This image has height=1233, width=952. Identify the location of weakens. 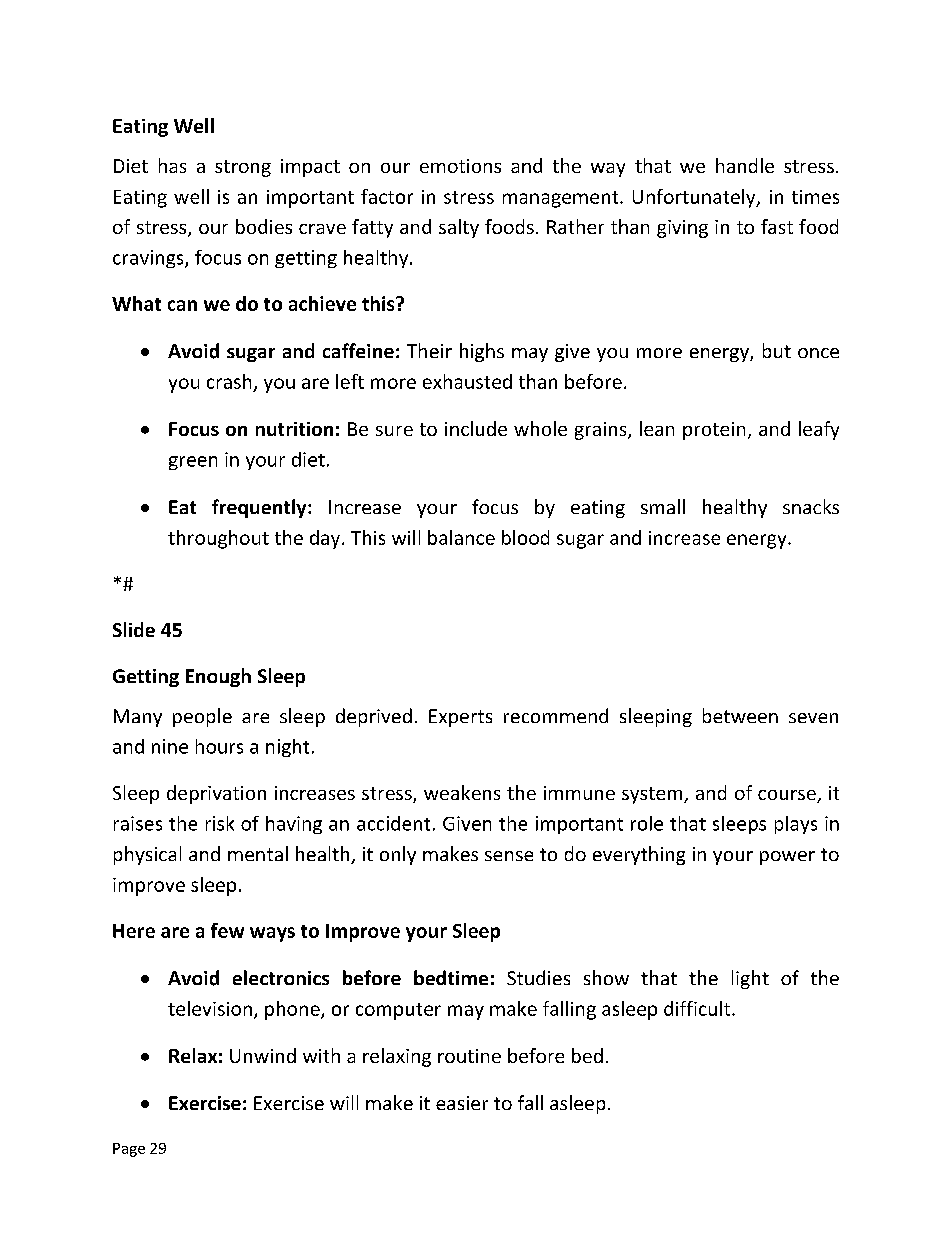
(462, 792).
